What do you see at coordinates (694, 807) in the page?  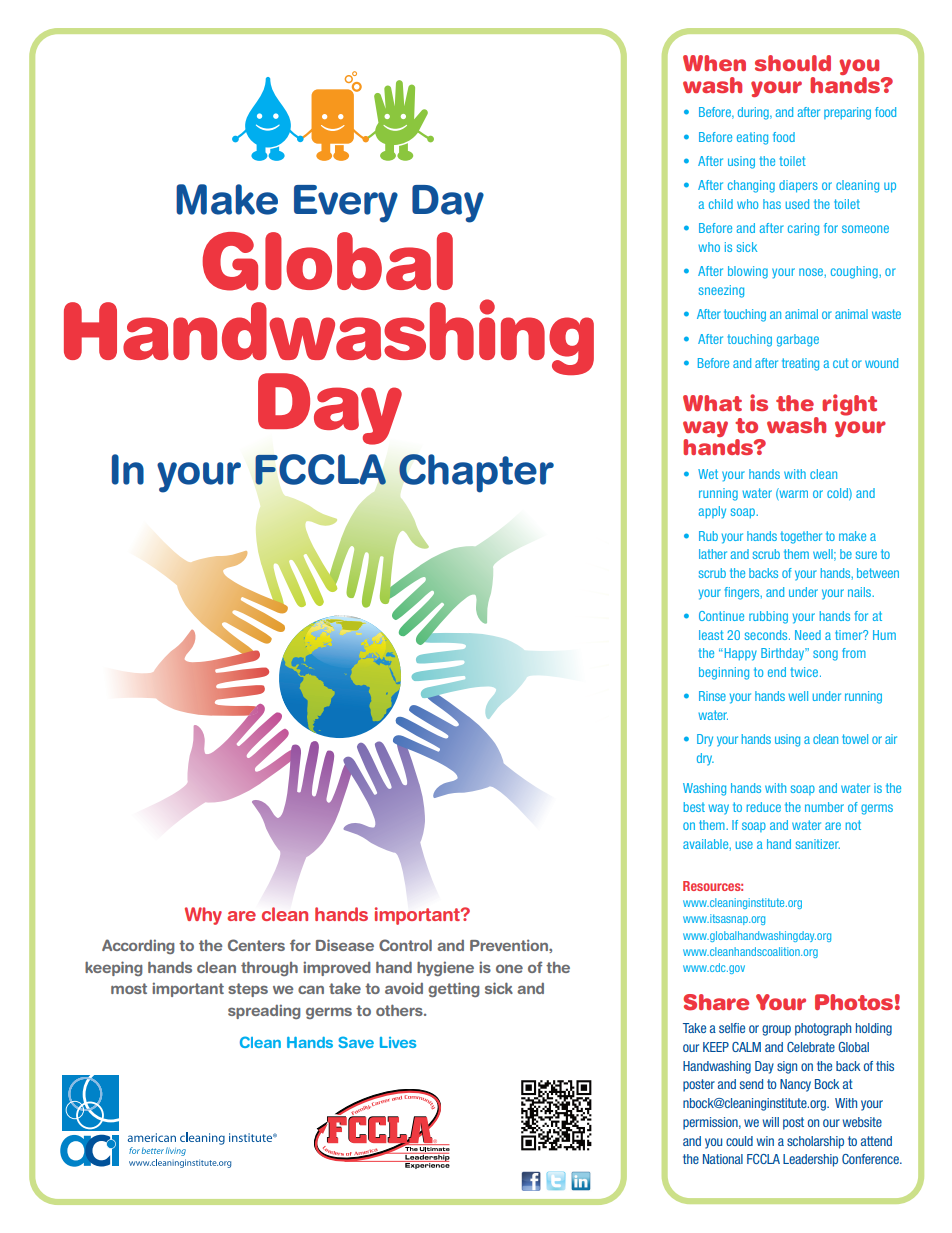 I see `best` at bounding box center [694, 807].
